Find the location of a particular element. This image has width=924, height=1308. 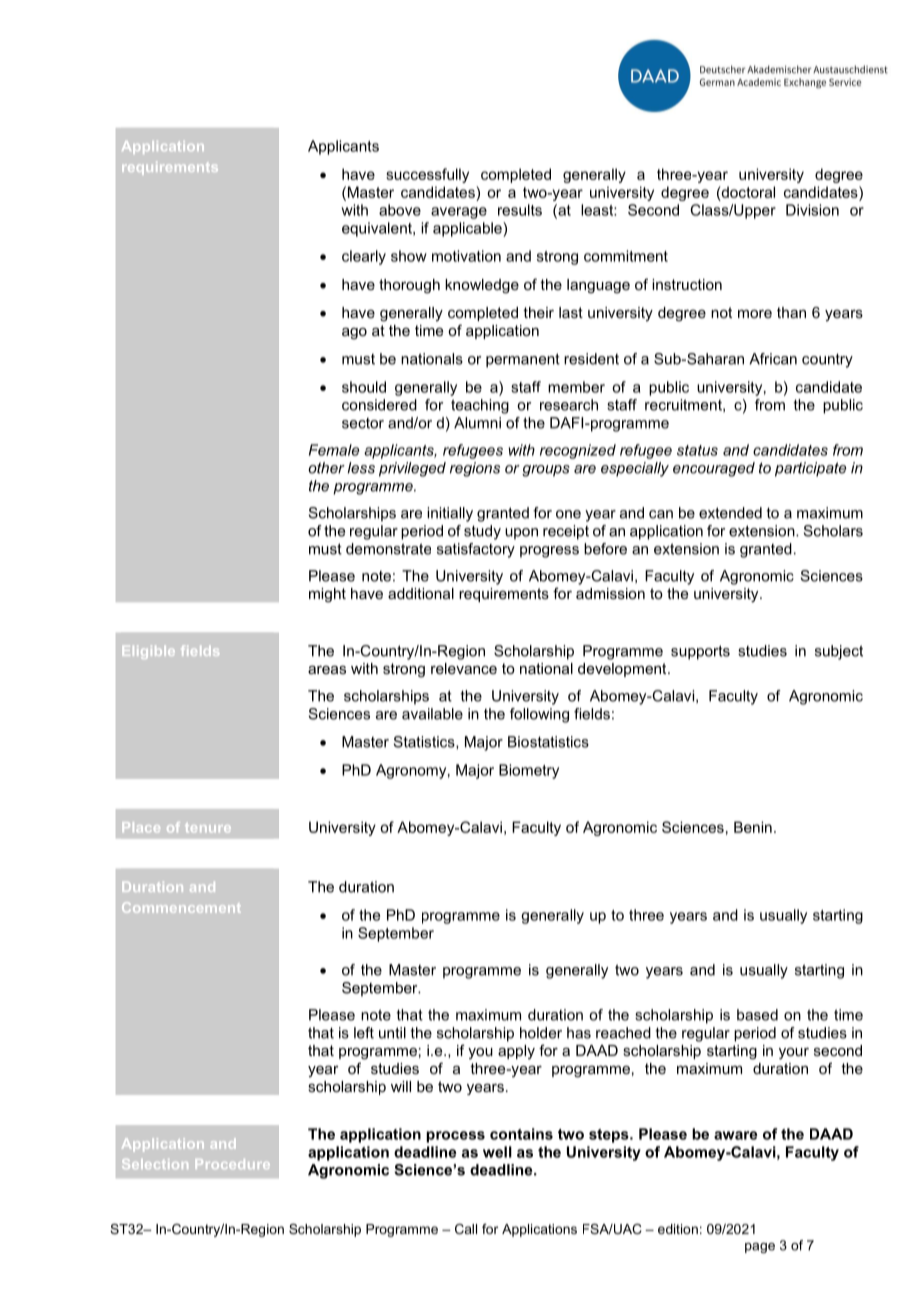

supports is located at coordinates (700, 652).
